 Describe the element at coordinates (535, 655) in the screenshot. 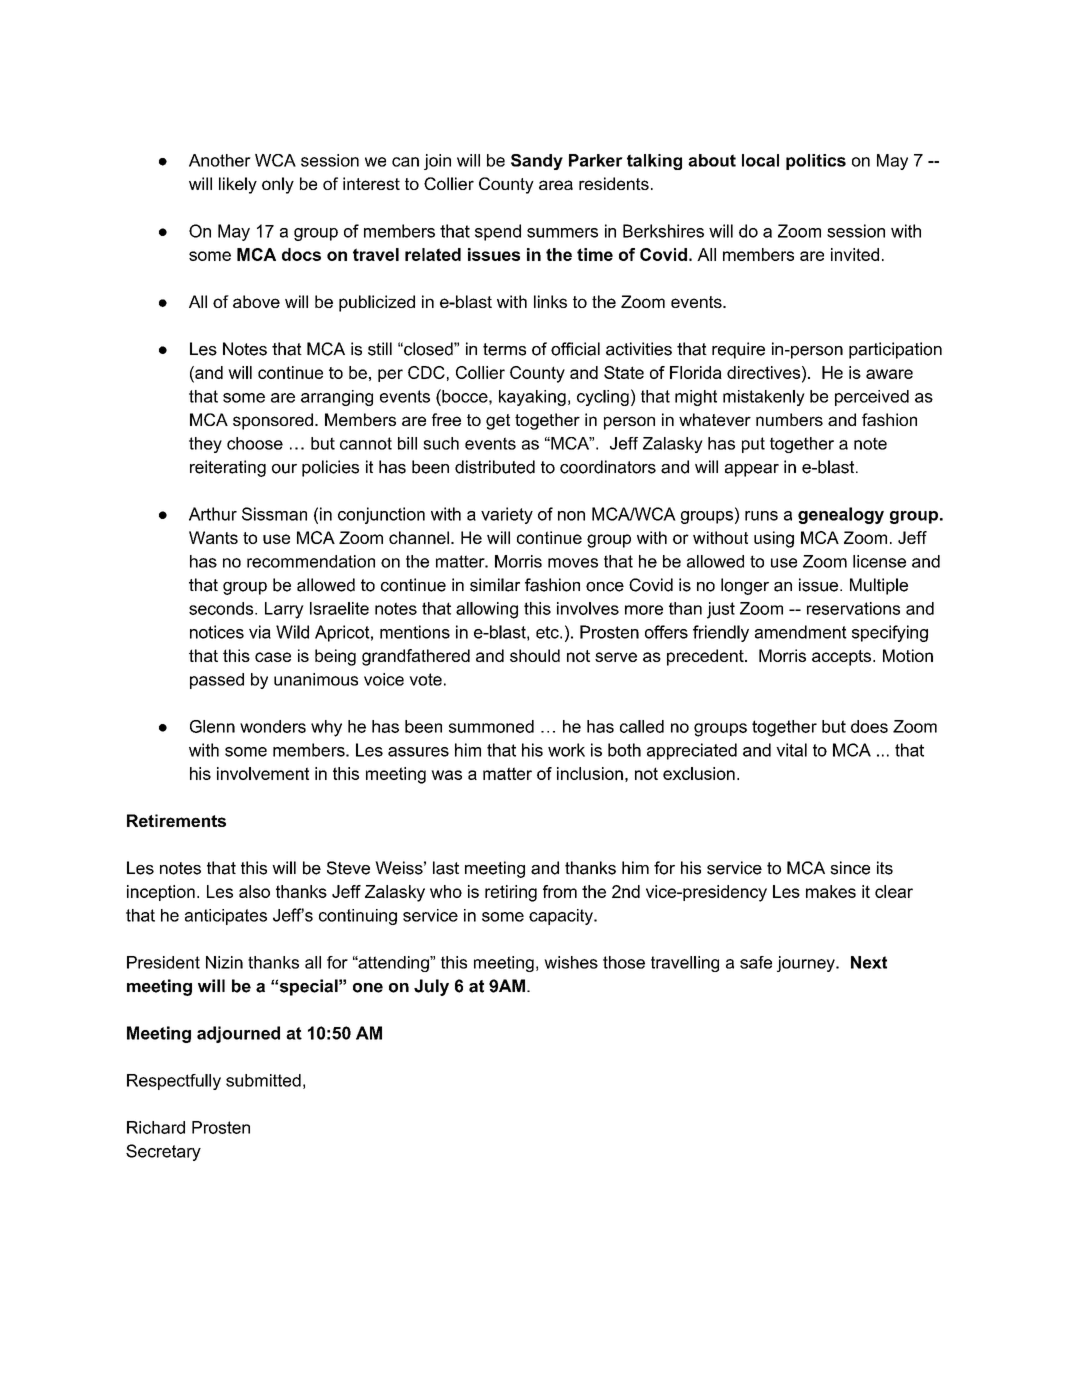

I see `should` at that location.
